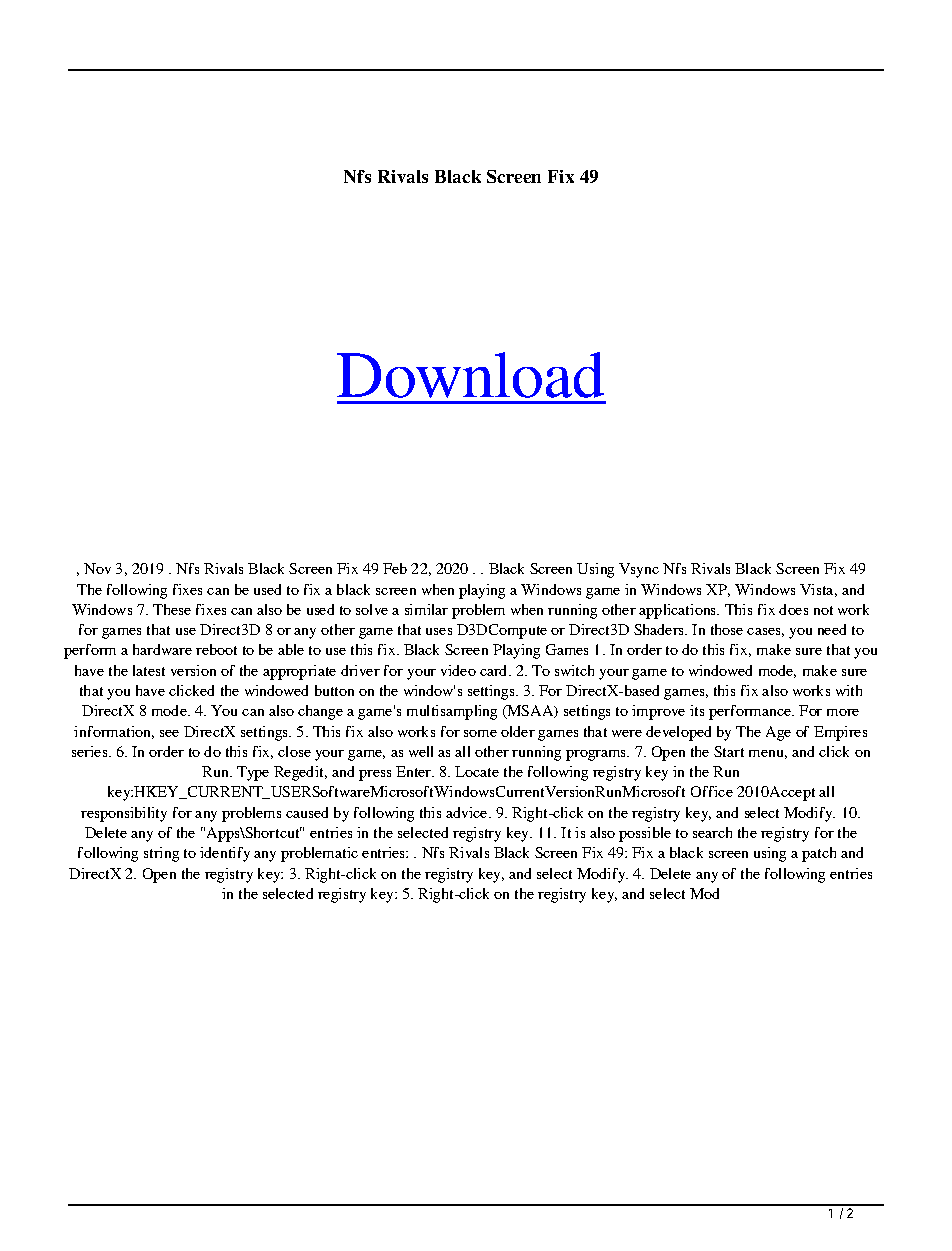  I want to click on uses, so click(439, 631).
